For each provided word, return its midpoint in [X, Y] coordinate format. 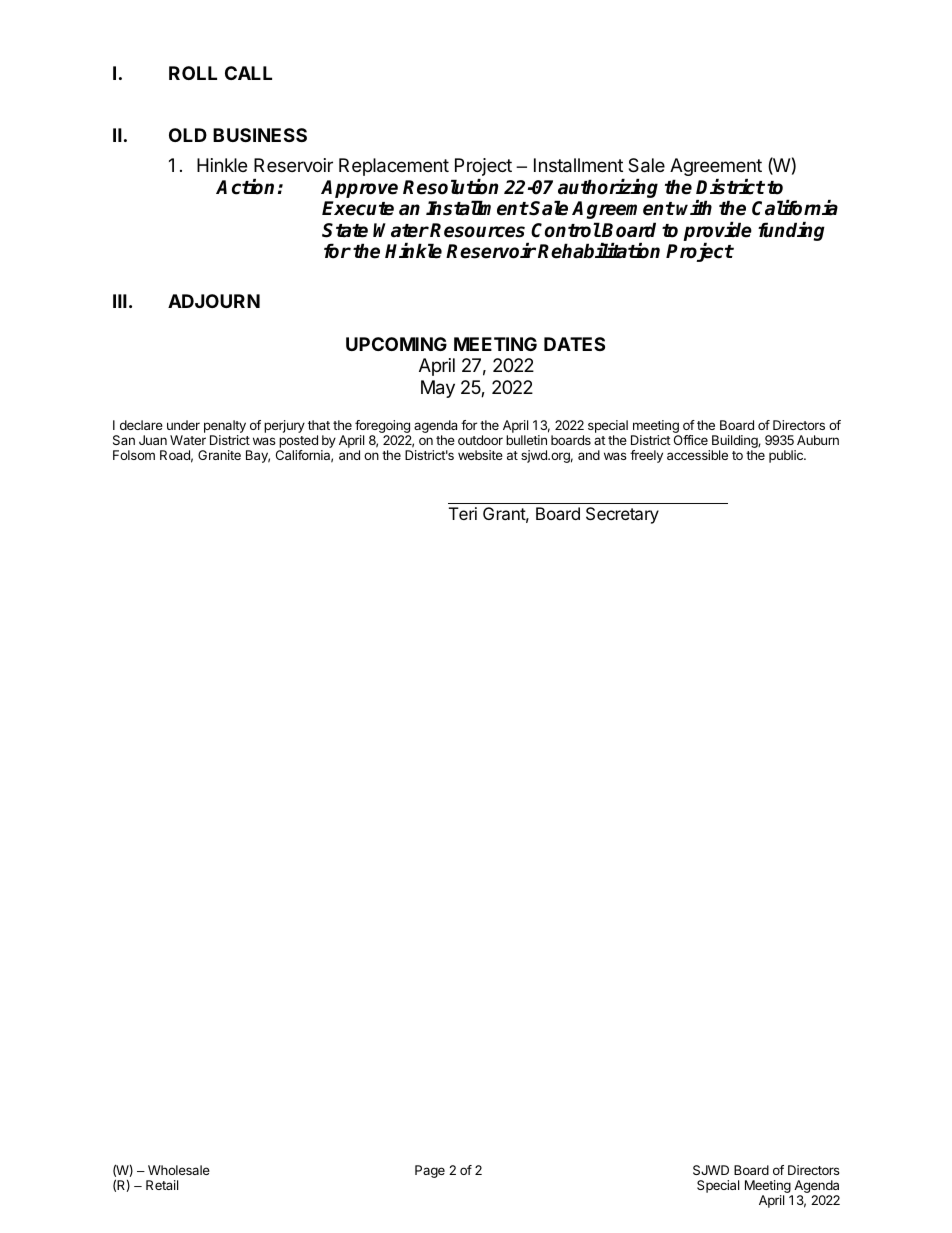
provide [717, 233]
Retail [162, 1185]
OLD [188, 135]
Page [430, 1171]
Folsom [134, 455]
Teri [463, 513]
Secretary [622, 515]
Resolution [450, 187]
